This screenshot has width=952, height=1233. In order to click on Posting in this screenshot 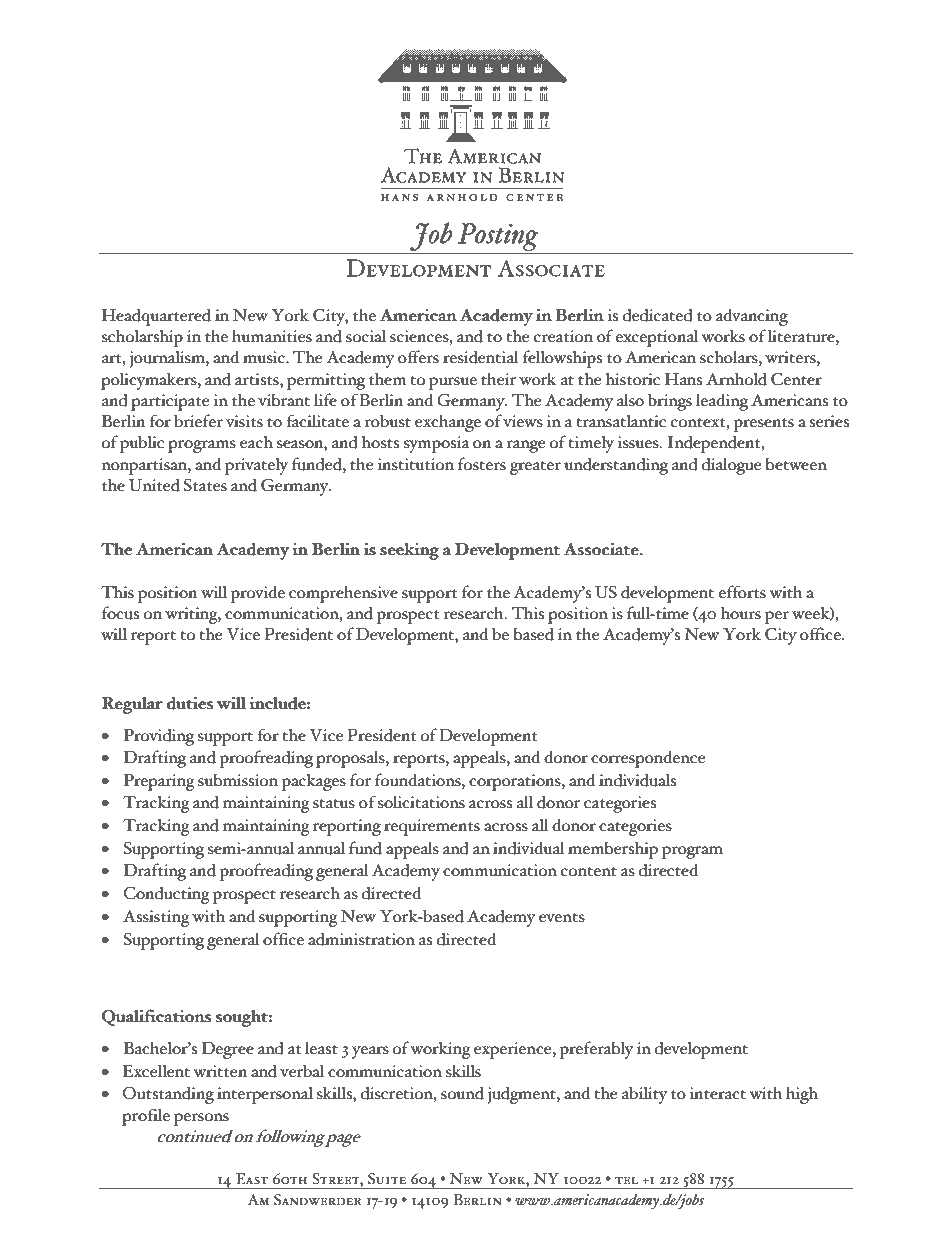, I will do `click(498, 237)`.
